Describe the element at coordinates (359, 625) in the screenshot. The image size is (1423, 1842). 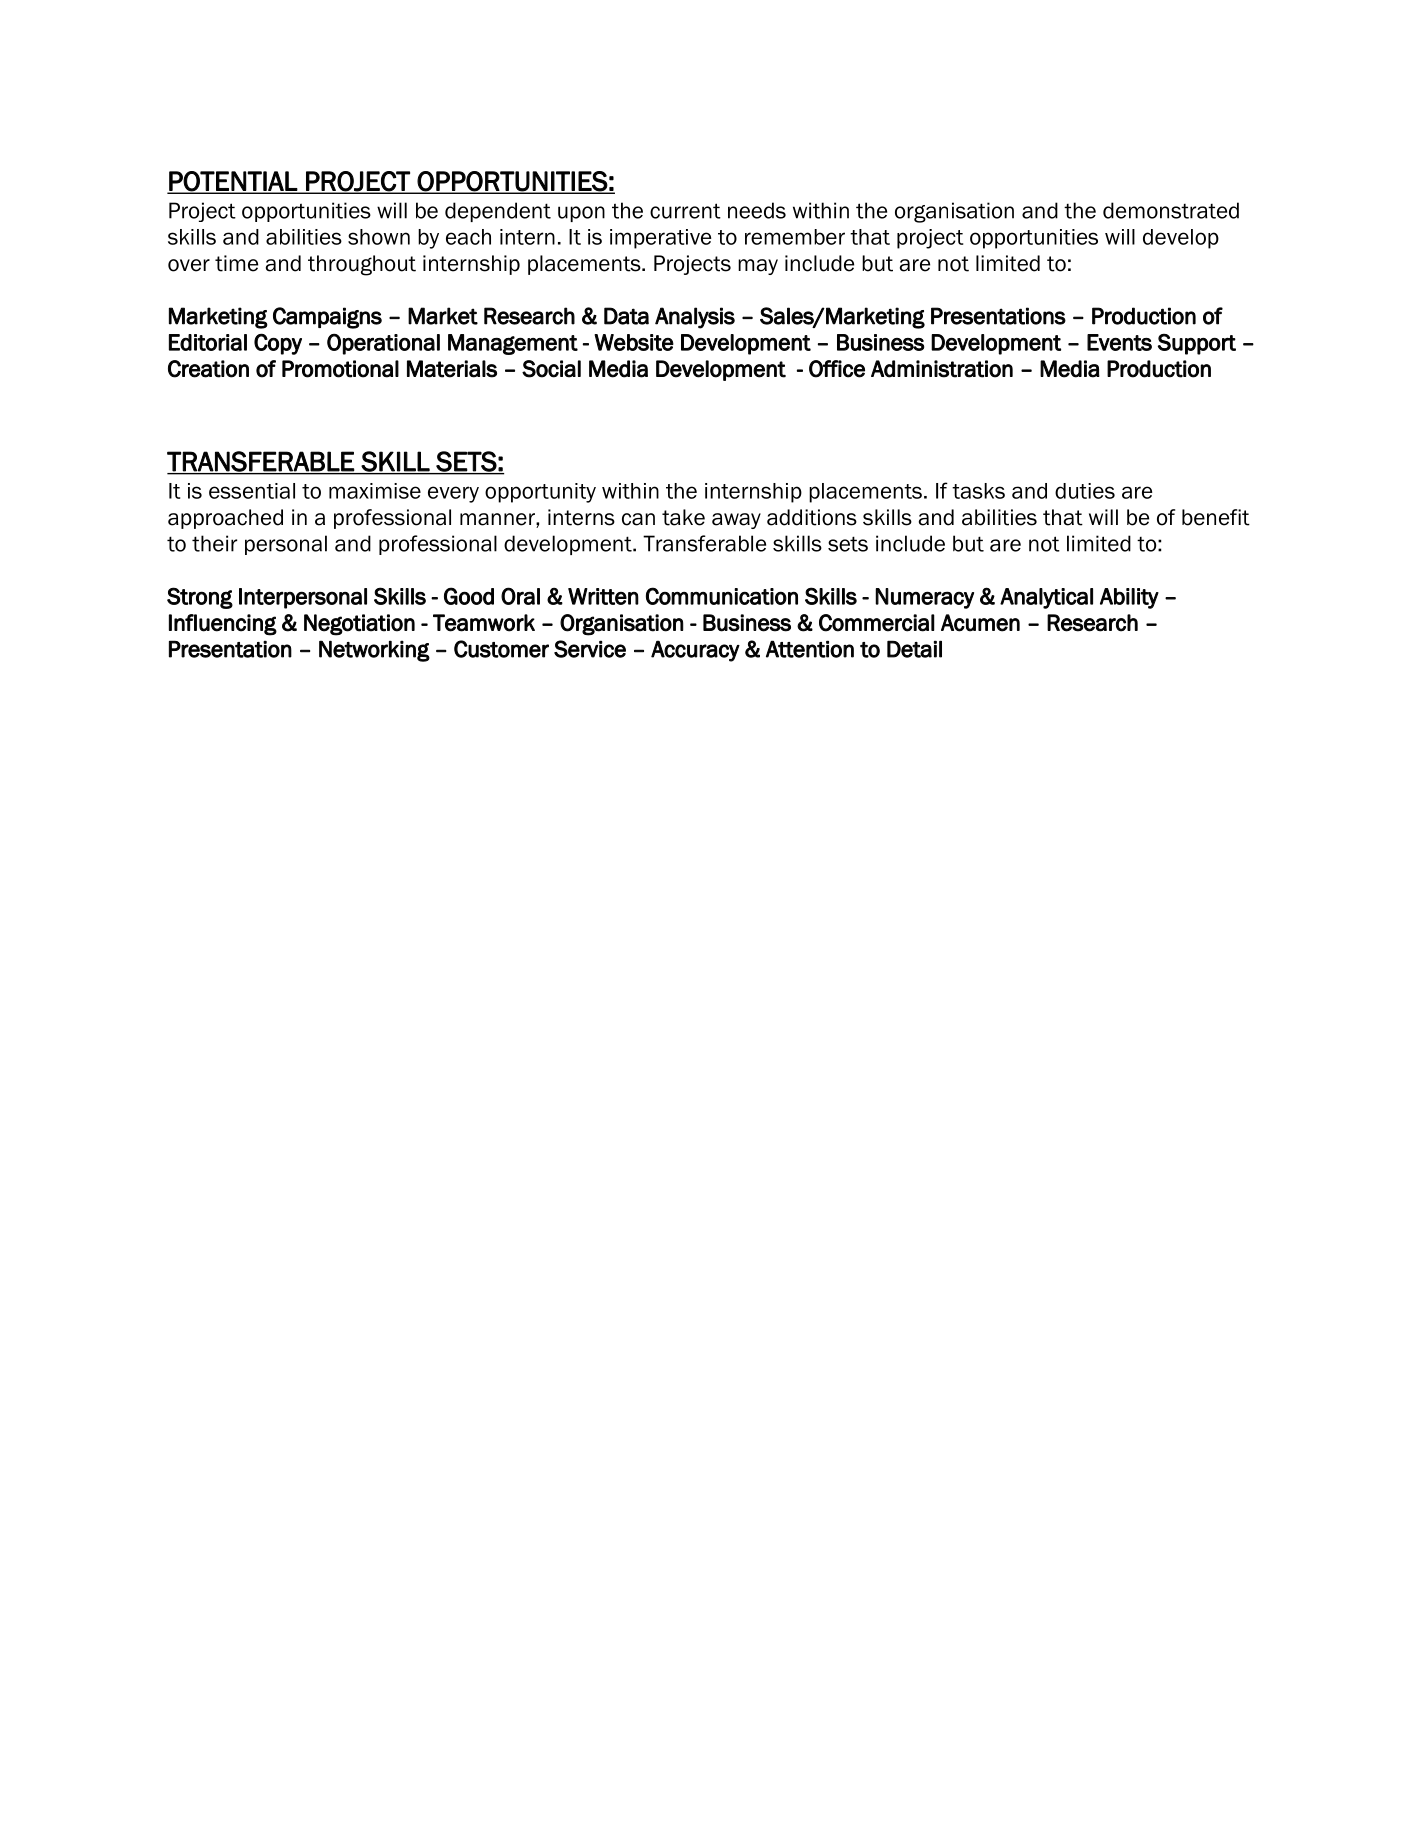
I see `Negotiation` at that location.
